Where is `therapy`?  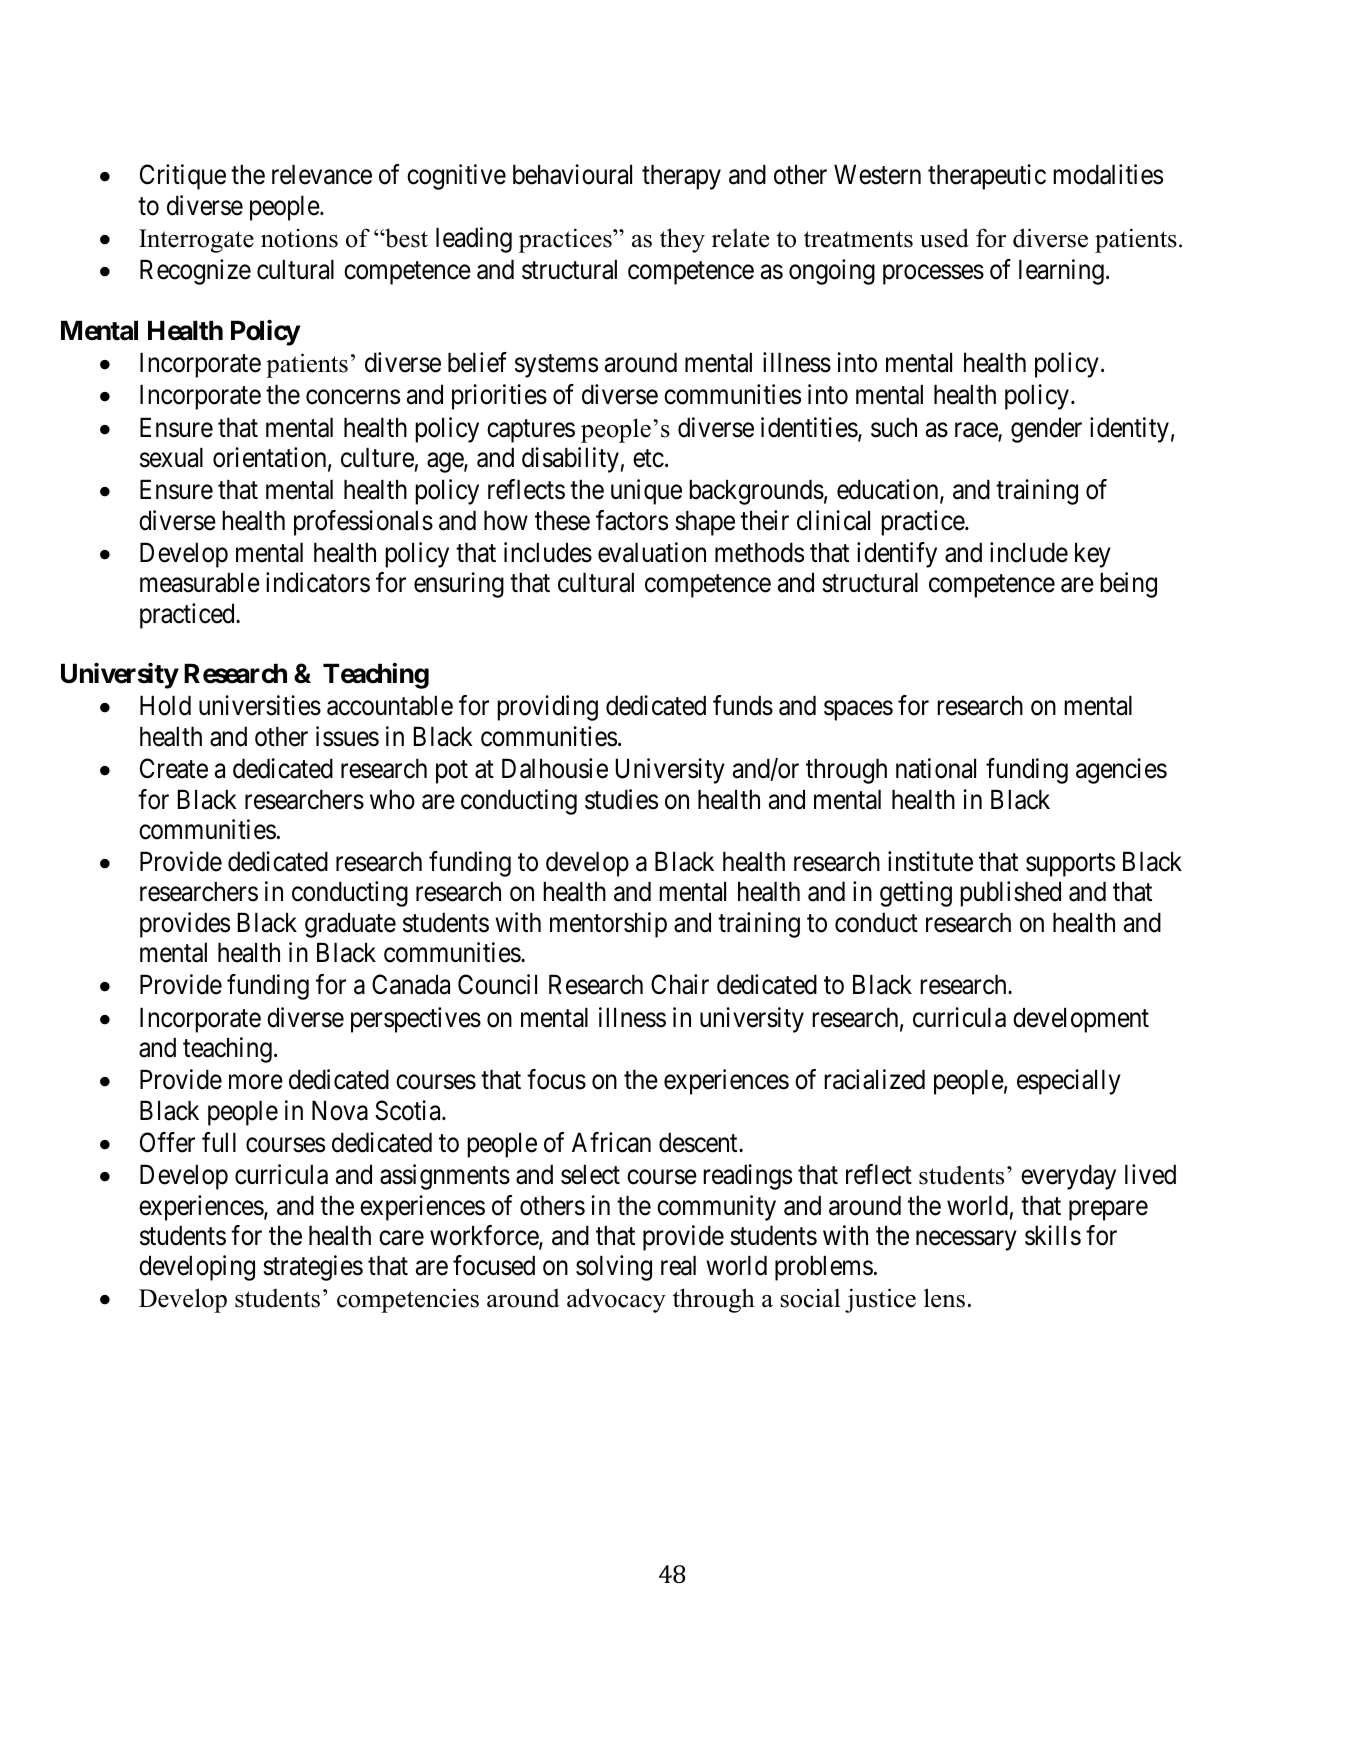
therapy is located at coordinates (681, 177).
